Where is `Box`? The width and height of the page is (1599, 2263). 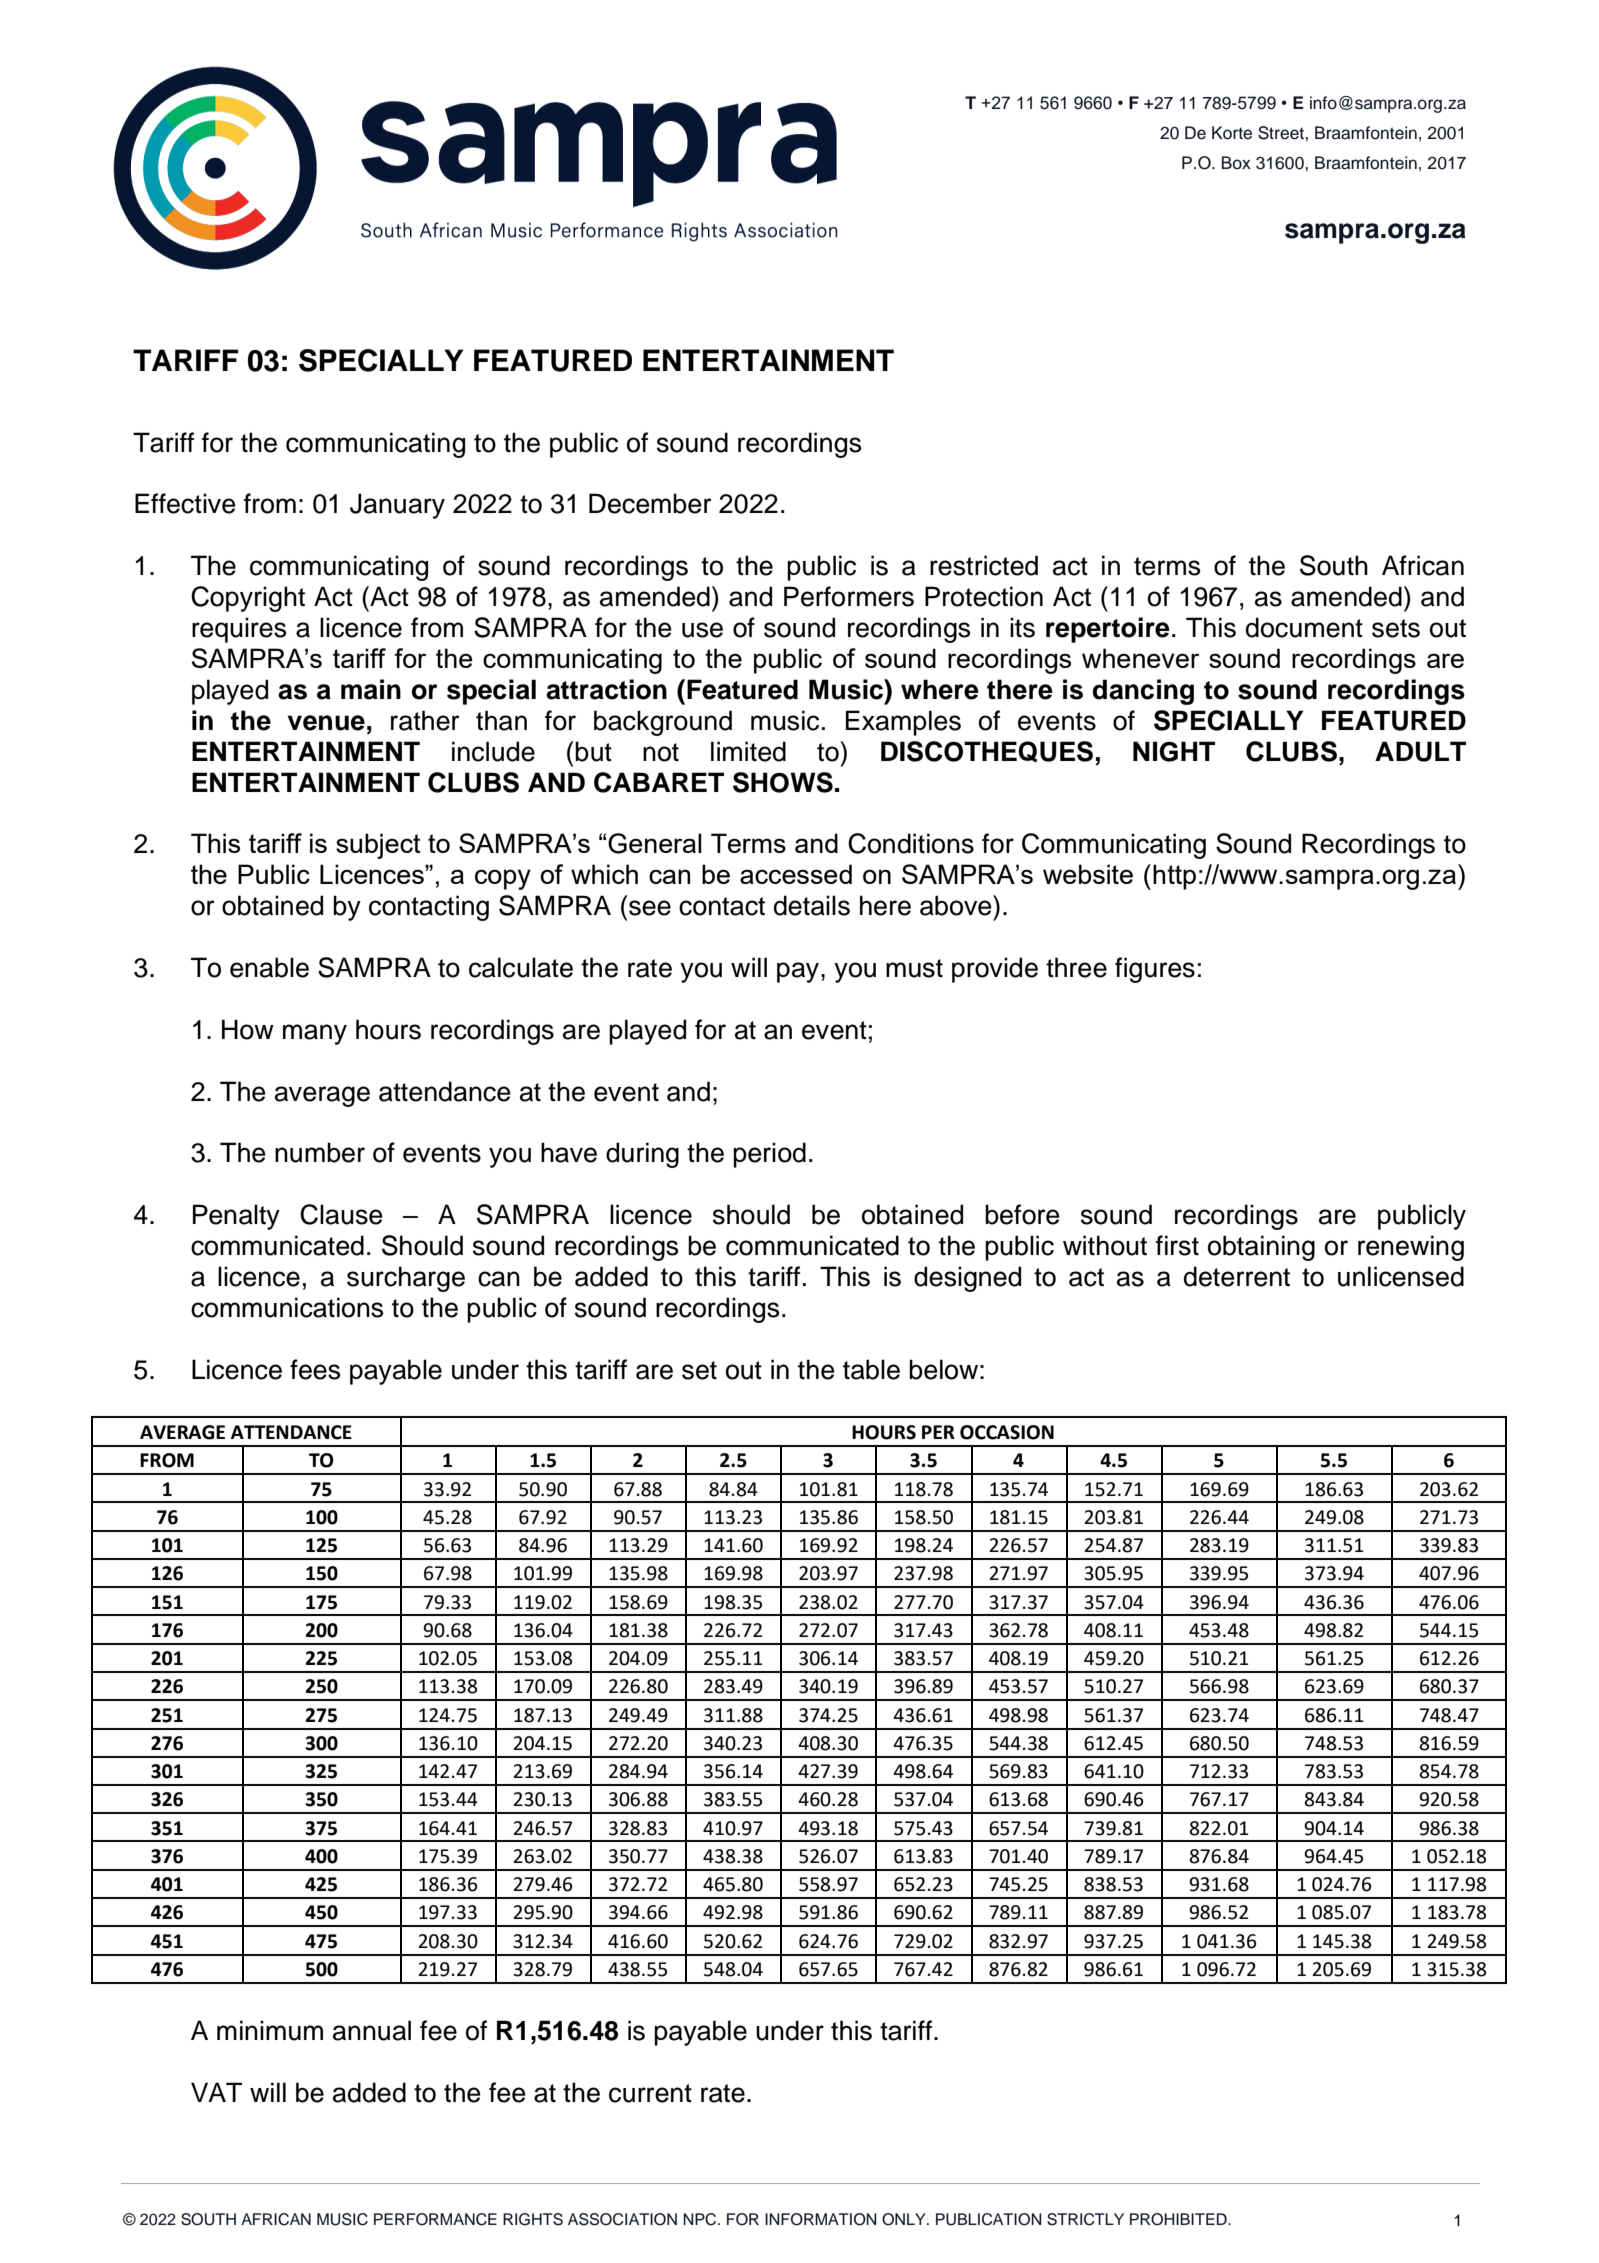 Box is located at coordinates (1236, 163).
